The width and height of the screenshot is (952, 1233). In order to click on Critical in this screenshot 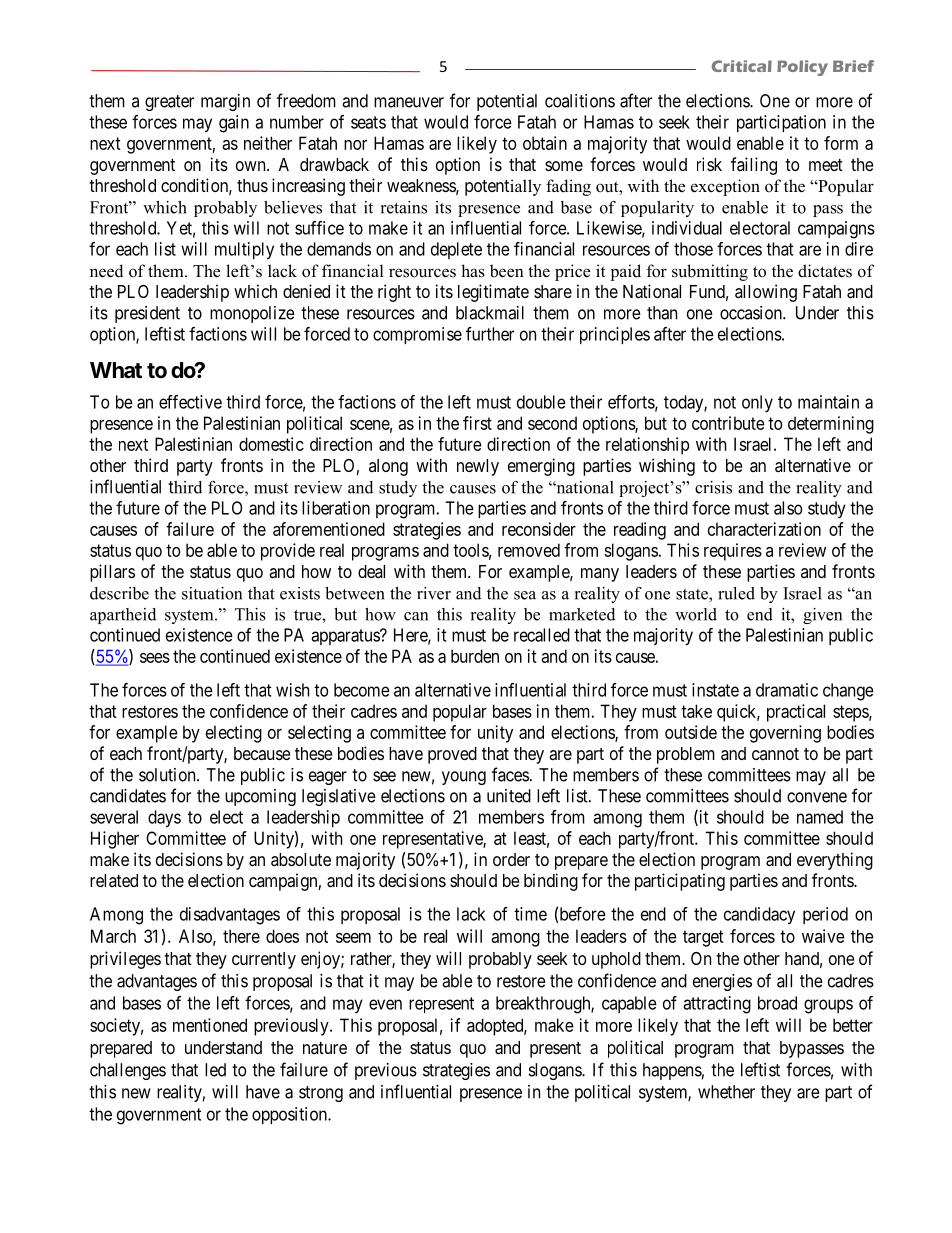, I will do `click(742, 66)`.
